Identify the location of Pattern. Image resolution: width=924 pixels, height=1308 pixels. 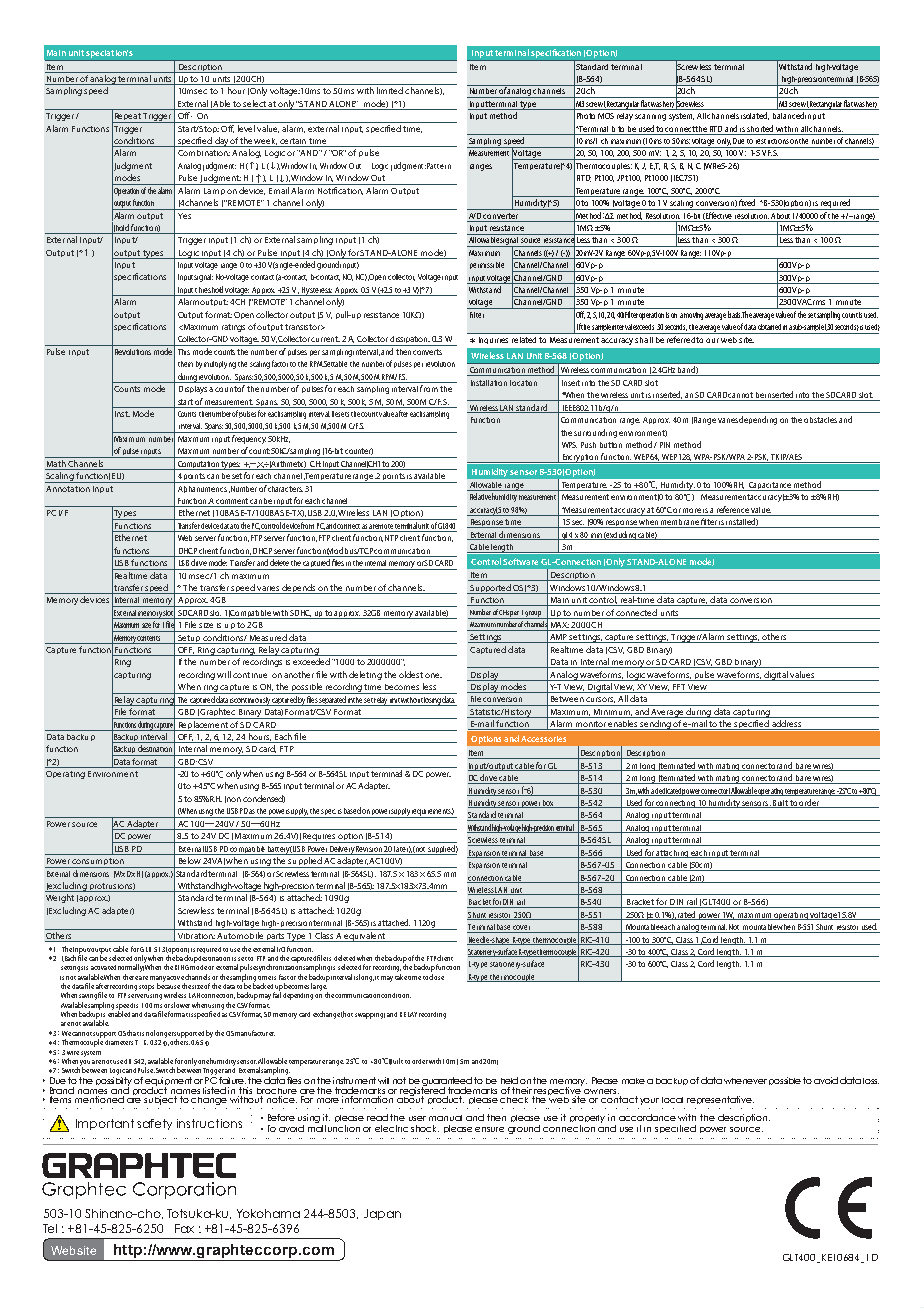
(439, 166).
